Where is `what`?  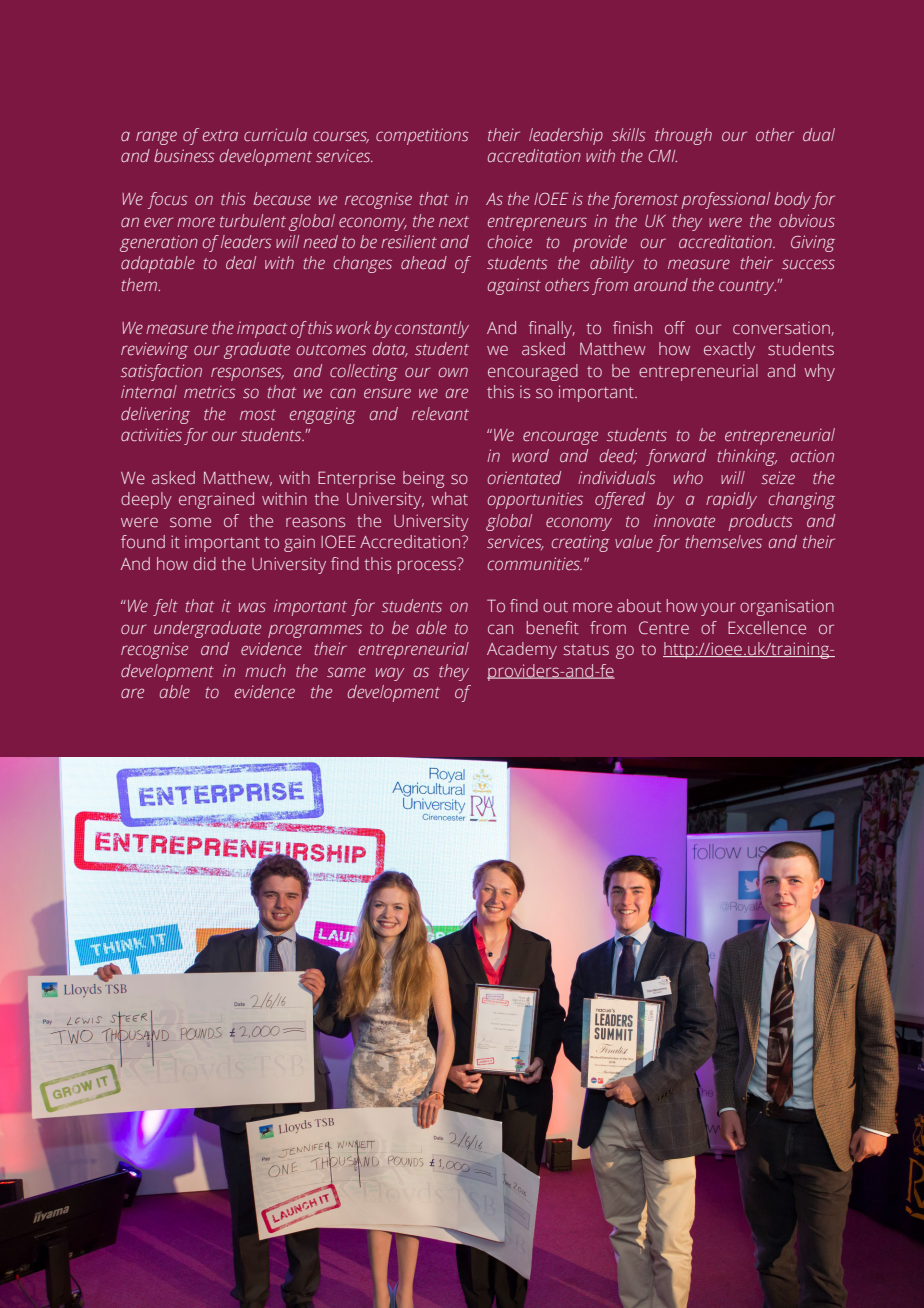 what is located at coordinates (449, 498).
